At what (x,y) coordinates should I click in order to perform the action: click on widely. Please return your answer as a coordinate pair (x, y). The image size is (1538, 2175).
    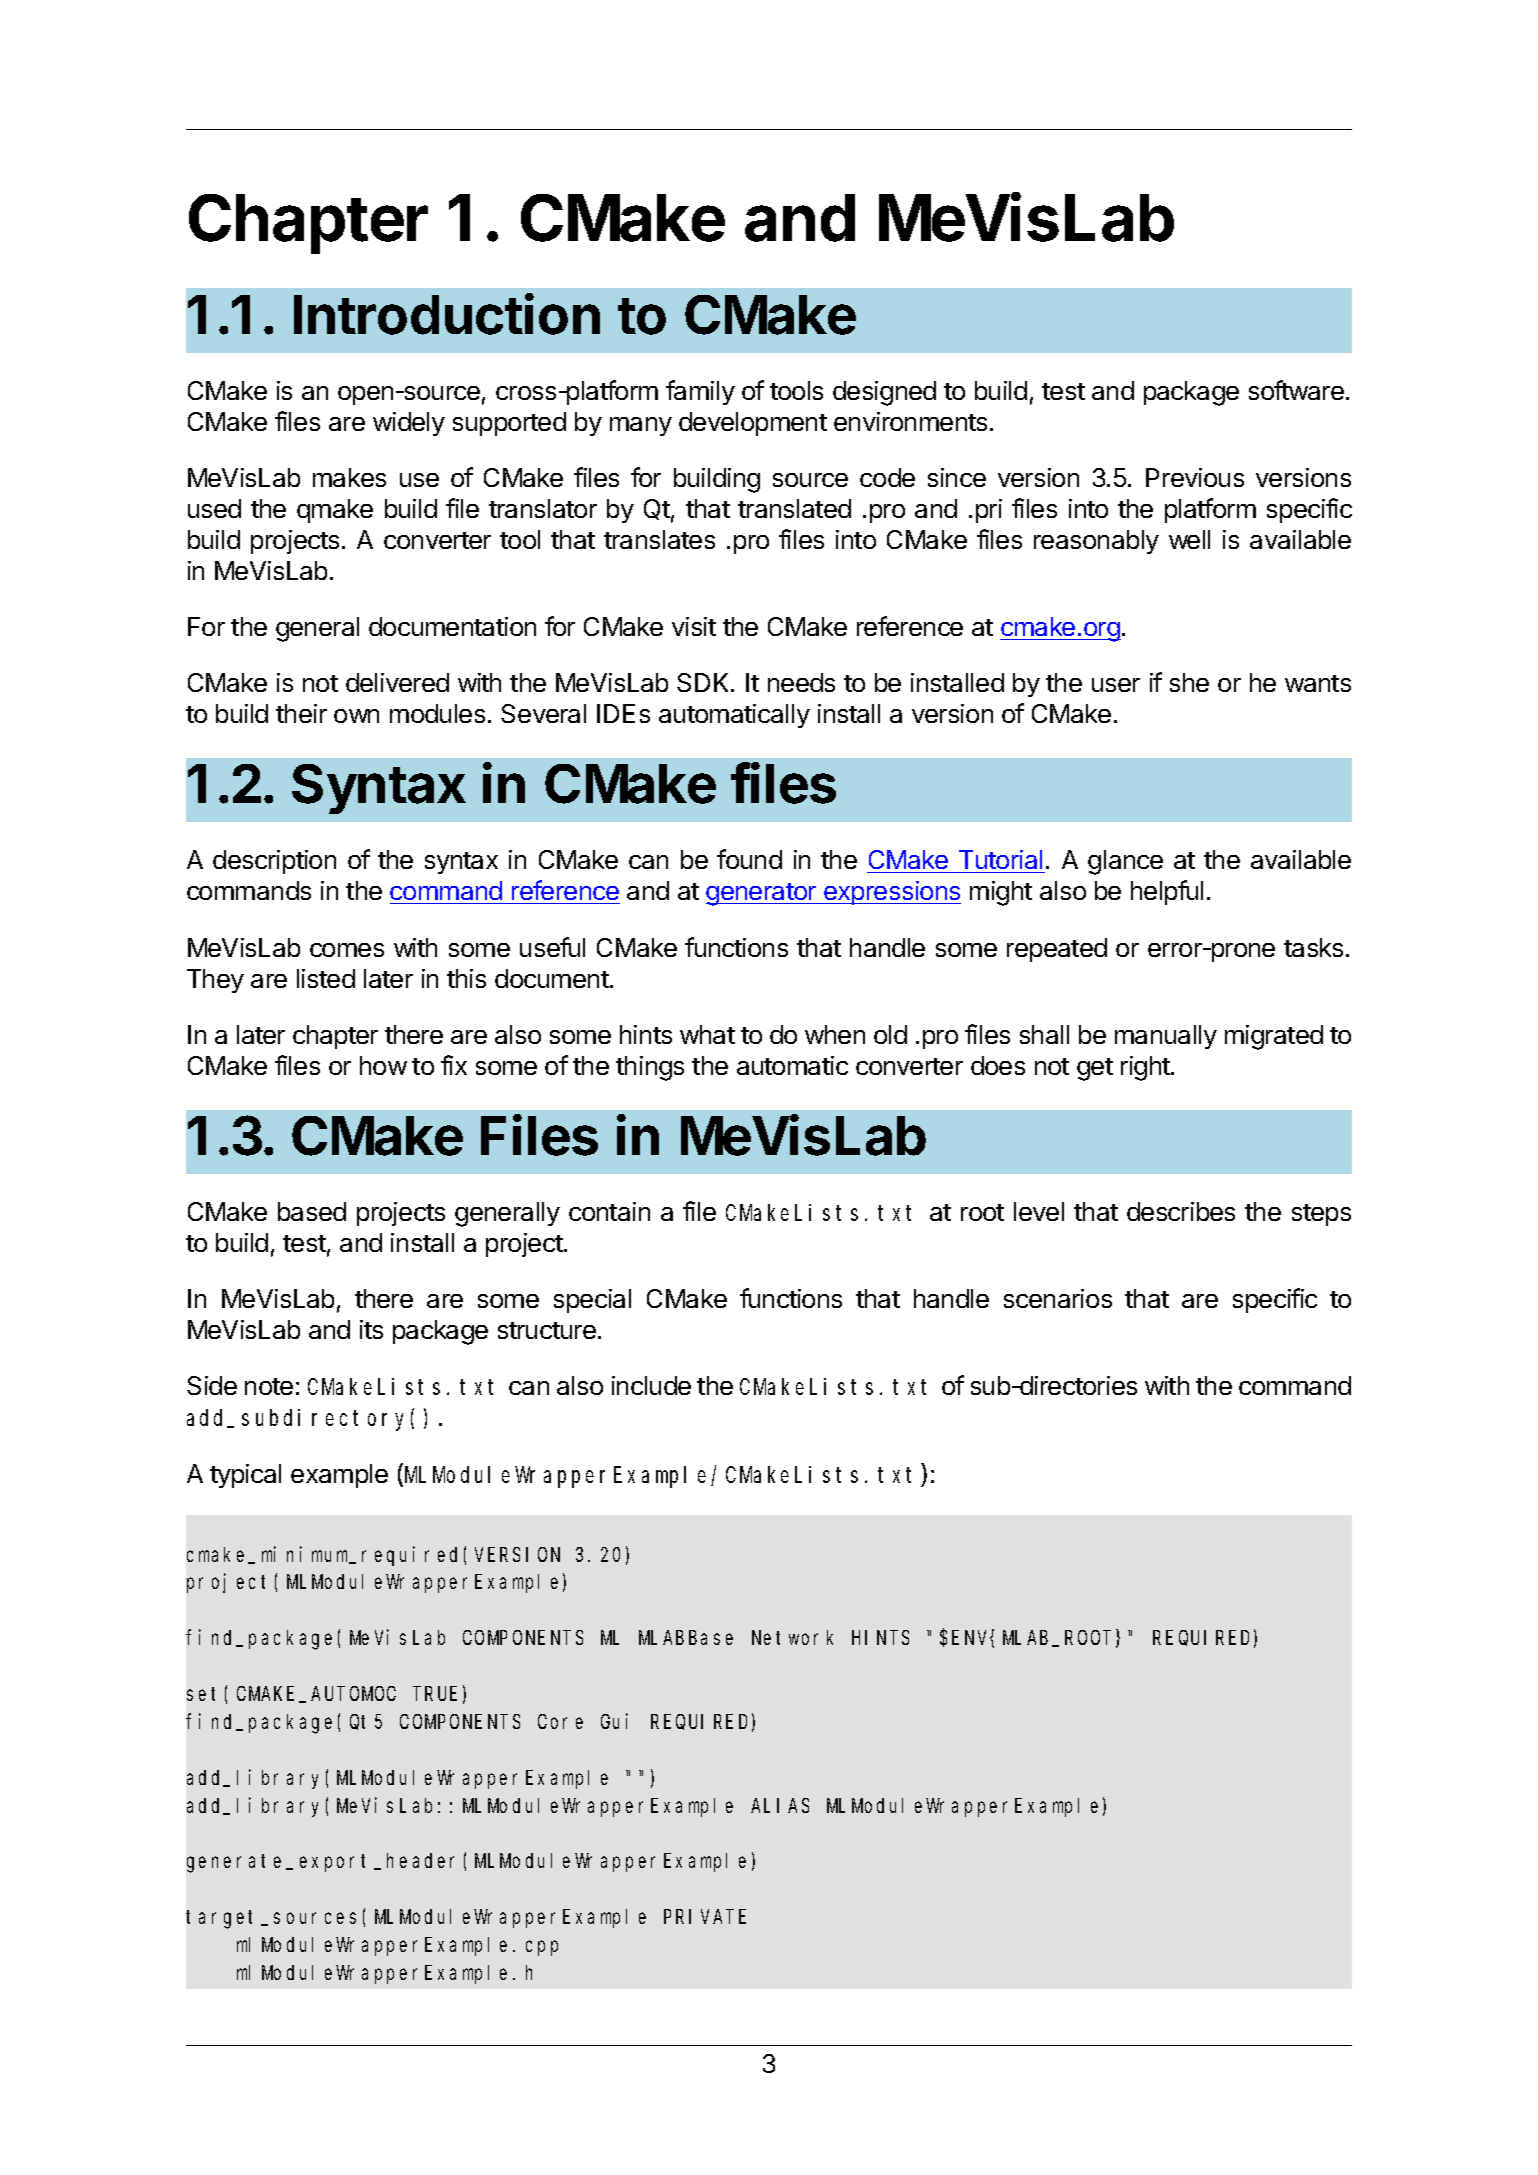
    Looking at the image, I should click on (409, 424).
